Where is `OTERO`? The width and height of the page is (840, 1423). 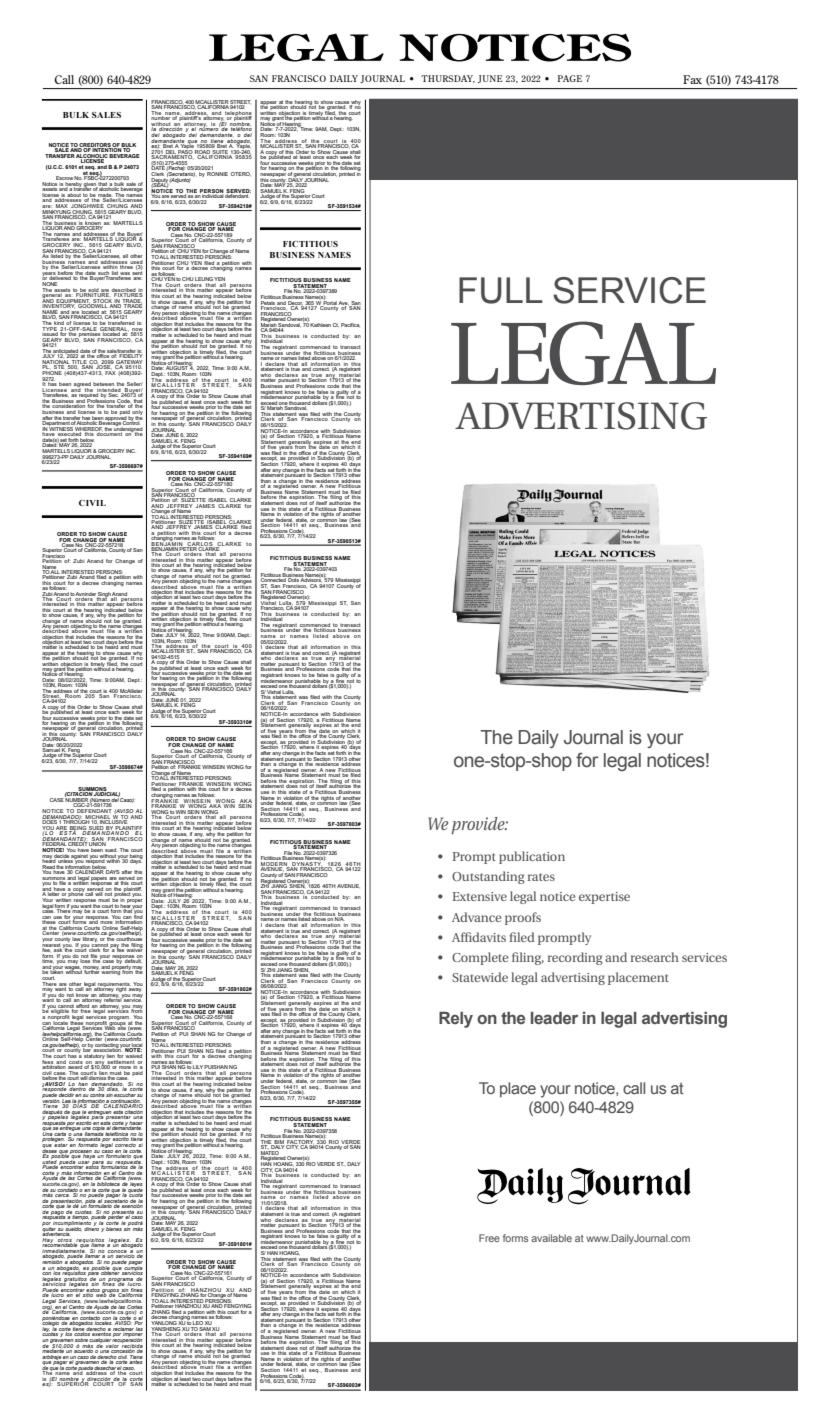
OTERO is located at coordinates (241, 174).
